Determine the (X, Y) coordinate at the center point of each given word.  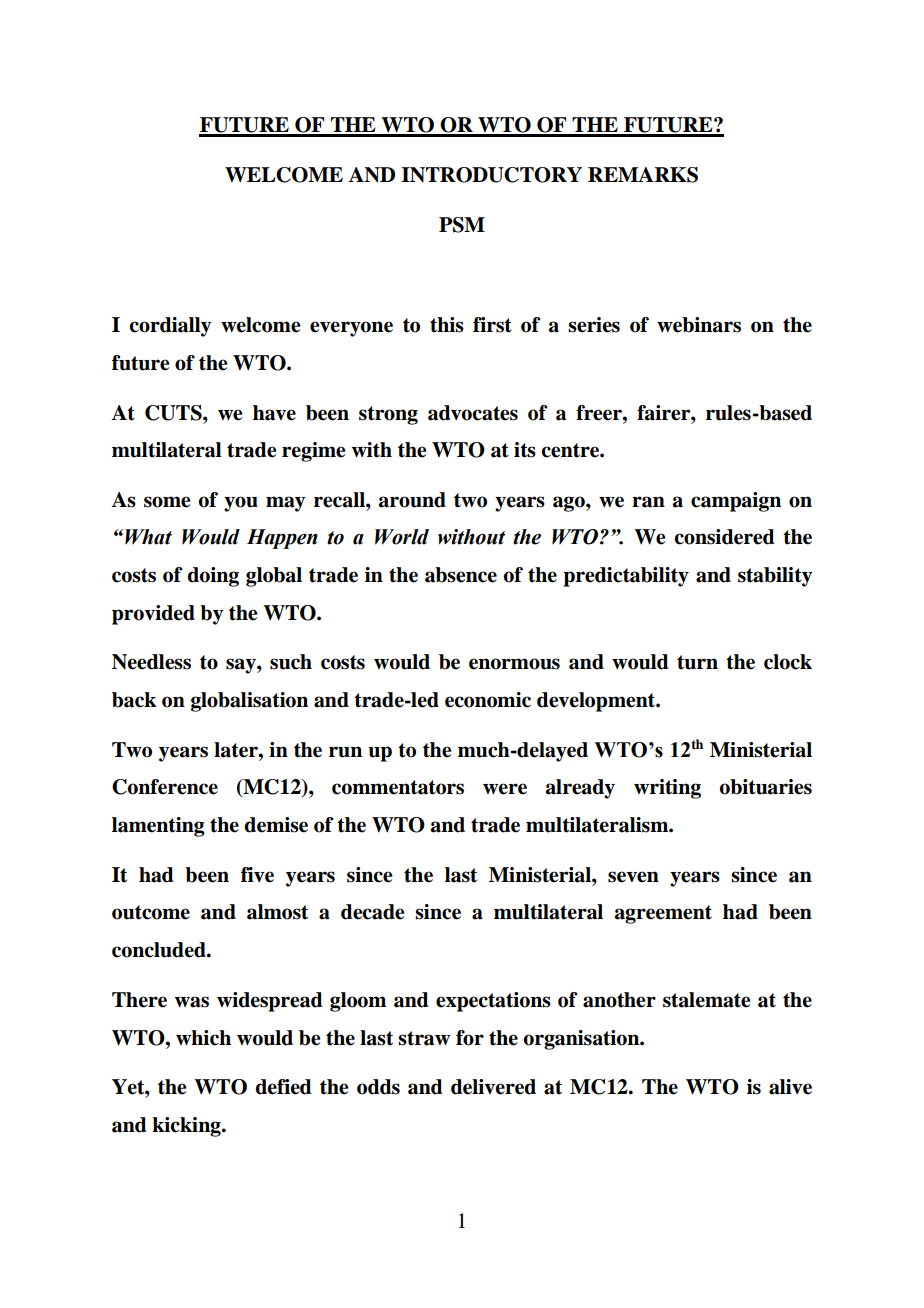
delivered (493, 1087)
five (257, 875)
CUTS (174, 413)
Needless (151, 662)
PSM (462, 225)
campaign (736, 502)
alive (790, 1087)
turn (697, 662)
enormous (514, 664)
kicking (187, 1127)
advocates (473, 413)
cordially (170, 327)
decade (372, 912)
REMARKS (643, 175)
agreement (663, 914)
